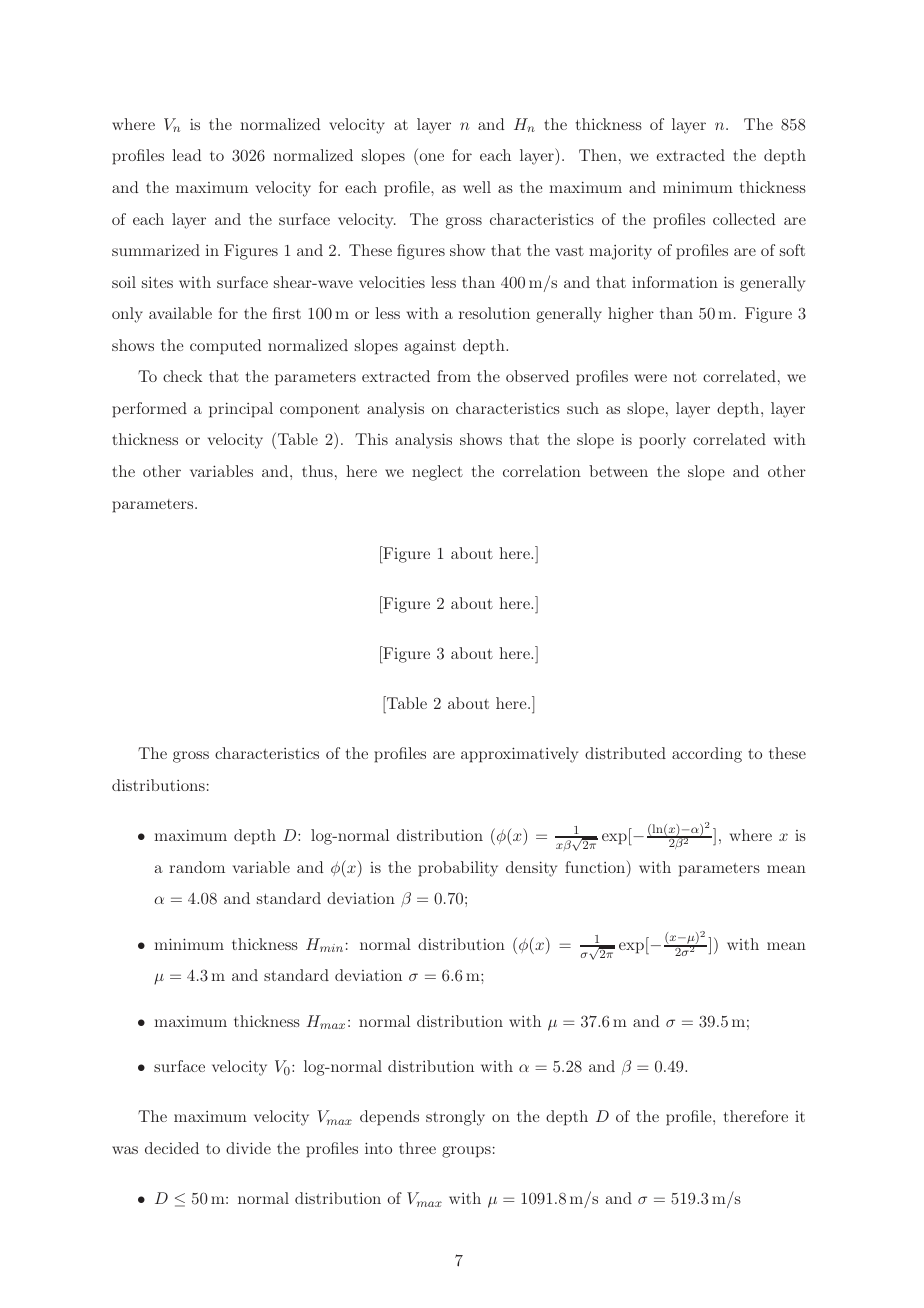 Image resolution: width=924 pixels, height=1308 pixels. I want to click on strongly, so click(455, 1118).
